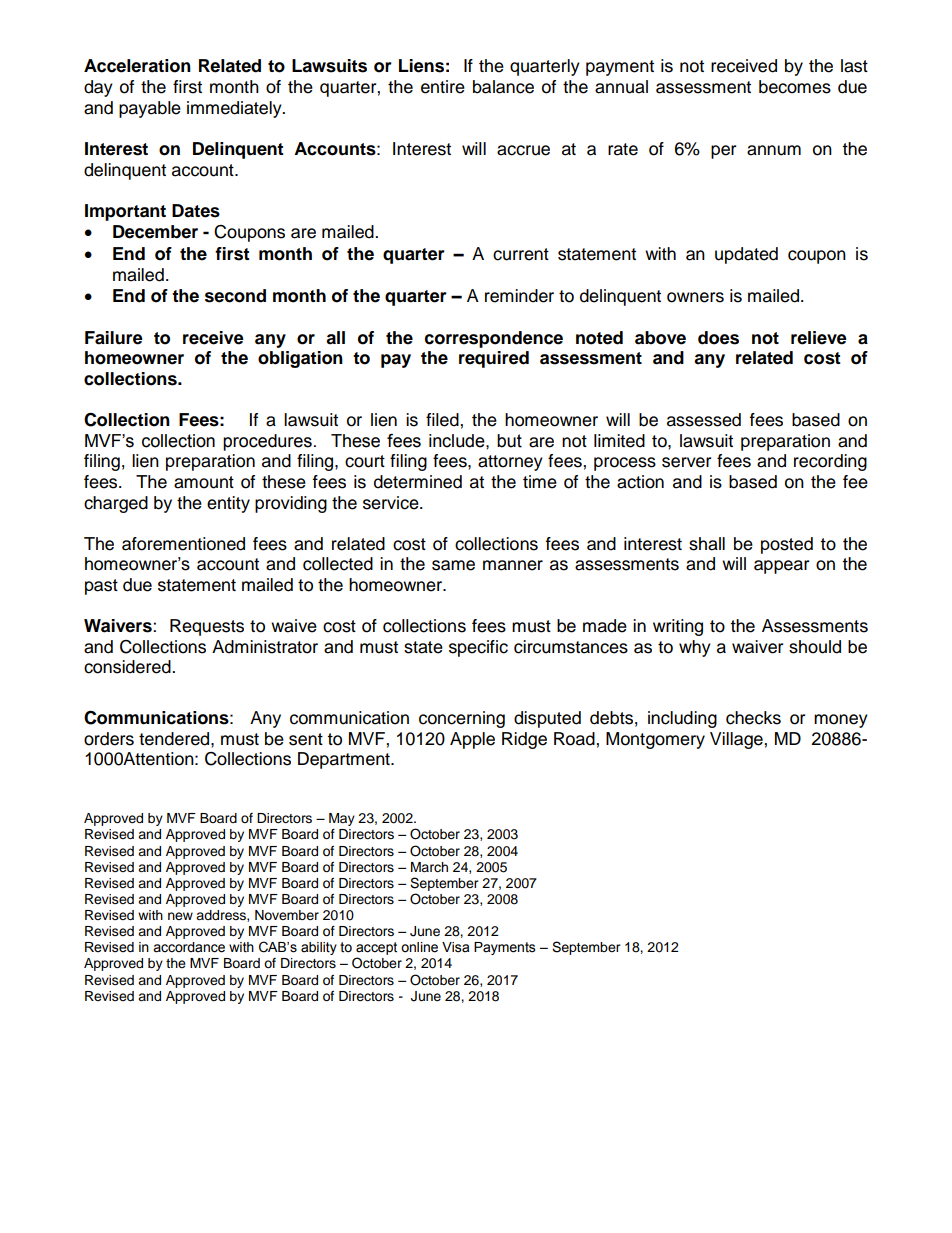 This screenshot has width=952, height=1233. Describe the element at coordinates (418, 482) in the screenshot. I see `determined` at that location.
